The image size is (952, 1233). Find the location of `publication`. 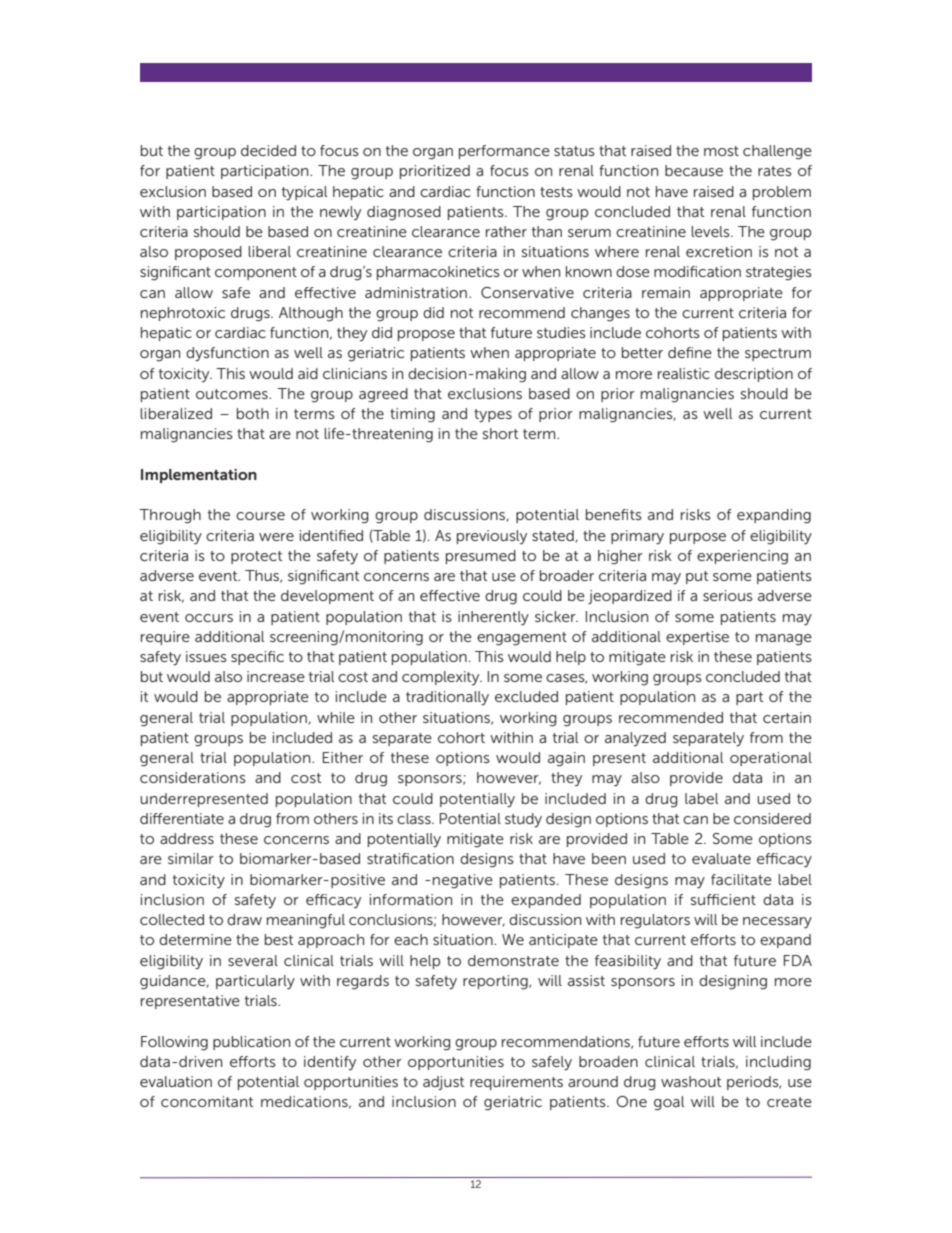

publication is located at coordinates (251, 1043).
